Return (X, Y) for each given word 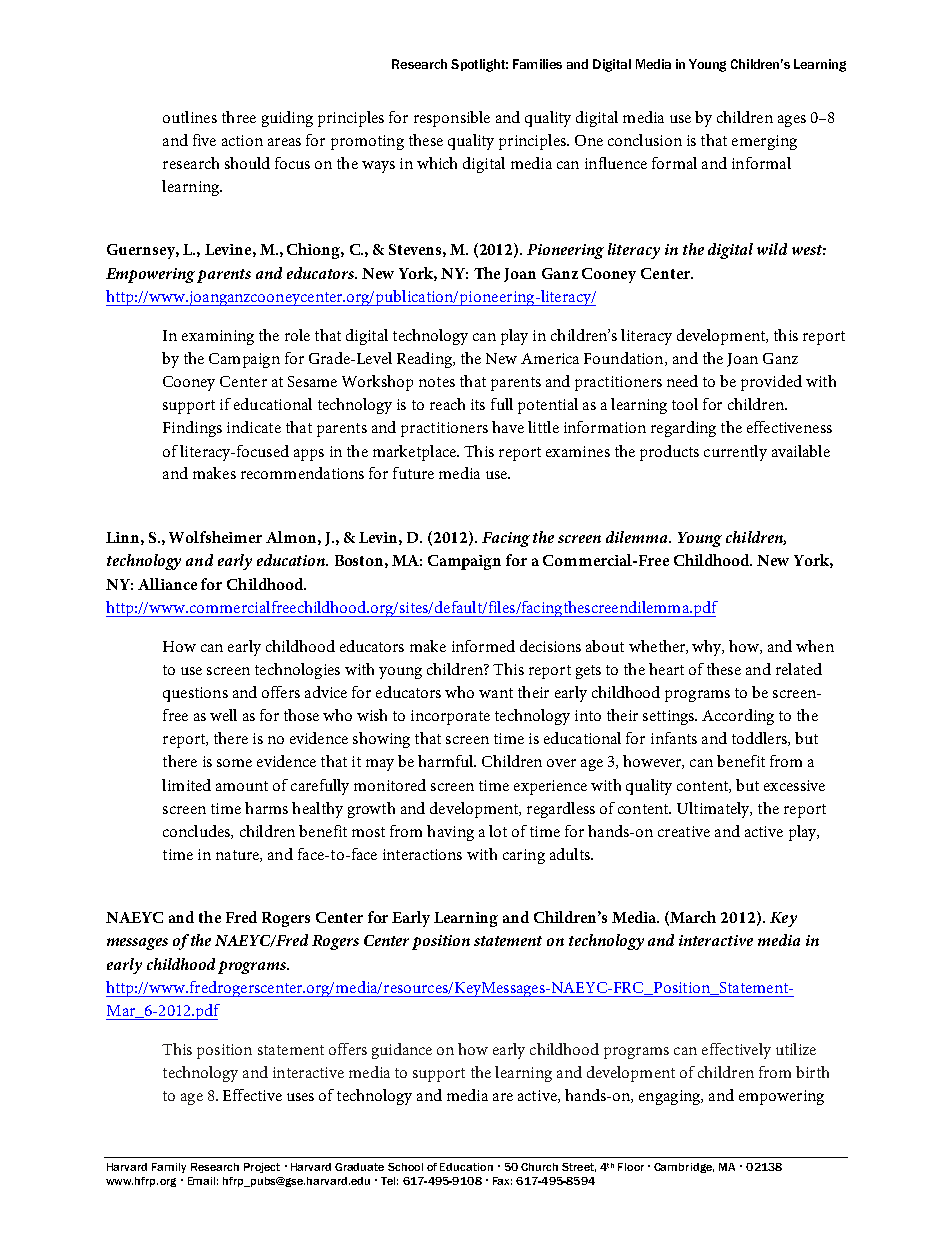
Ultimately (714, 810)
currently (735, 453)
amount (242, 786)
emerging (764, 142)
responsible (452, 119)
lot (498, 831)
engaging (671, 1097)
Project (262, 1168)
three (239, 117)
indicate (254, 427)
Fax (502, 1181)
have (508, 427)
